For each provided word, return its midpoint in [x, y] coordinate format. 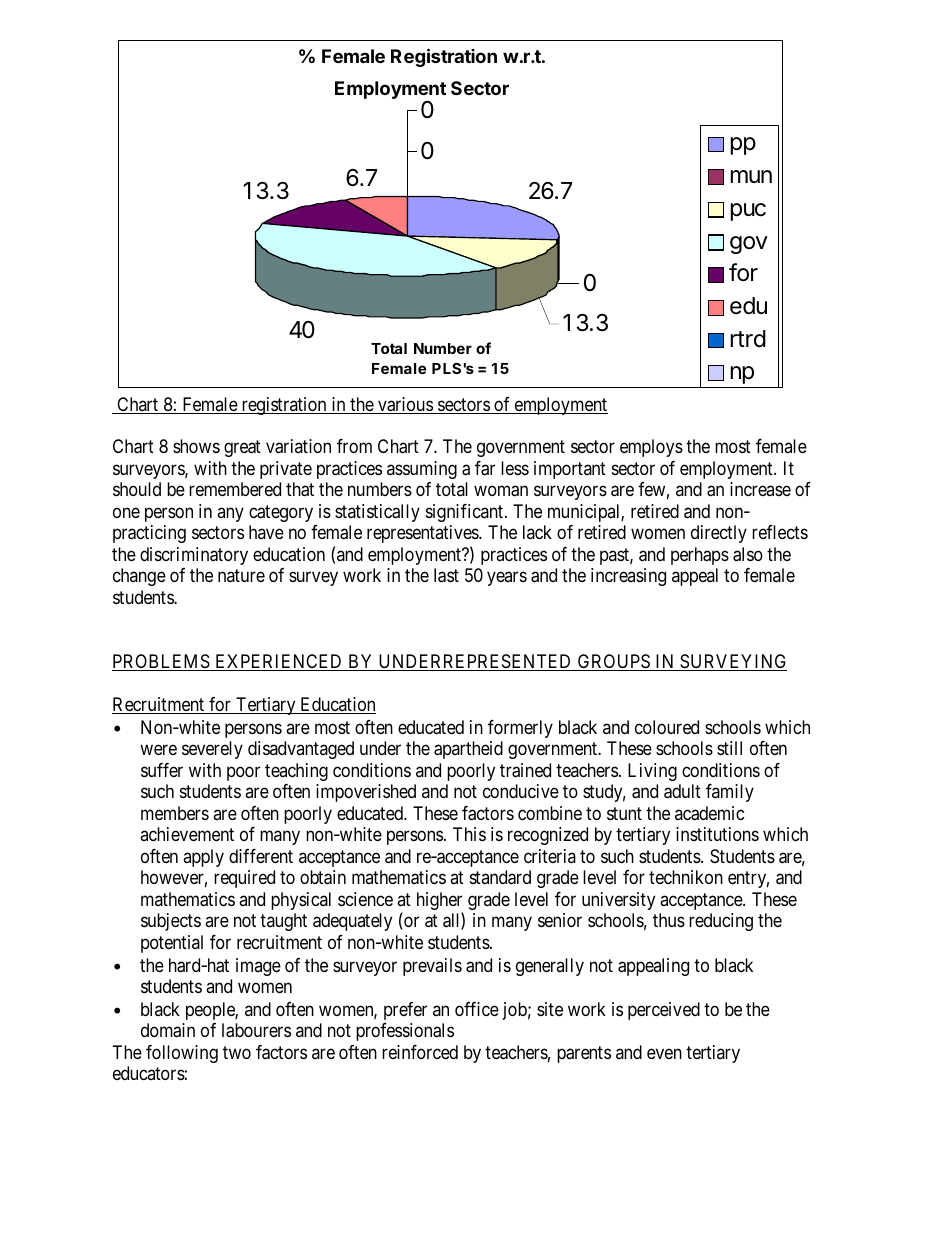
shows [196, 446]
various [405, 405]
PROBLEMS [162, 662]
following [182, 1054]
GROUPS [614, 662]
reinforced [420, 1052]
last [446, 575]
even [664, 1053]
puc [748, 212]
